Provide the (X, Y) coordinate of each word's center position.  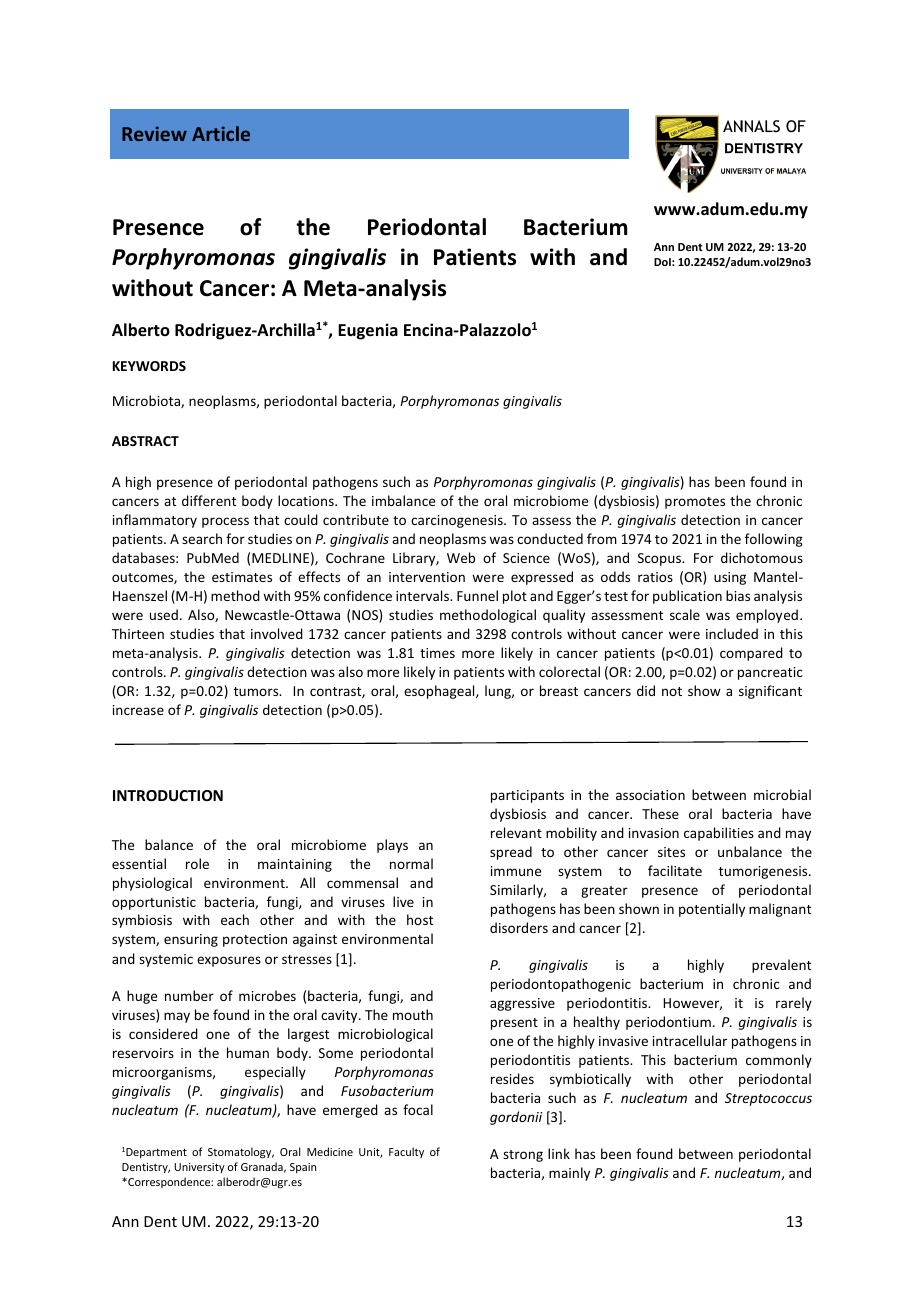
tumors (257, 691)
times (437, 653)
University (199, 1168)
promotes (695, 503)
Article (221, 133)
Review (154, 133)
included (732, 633)
